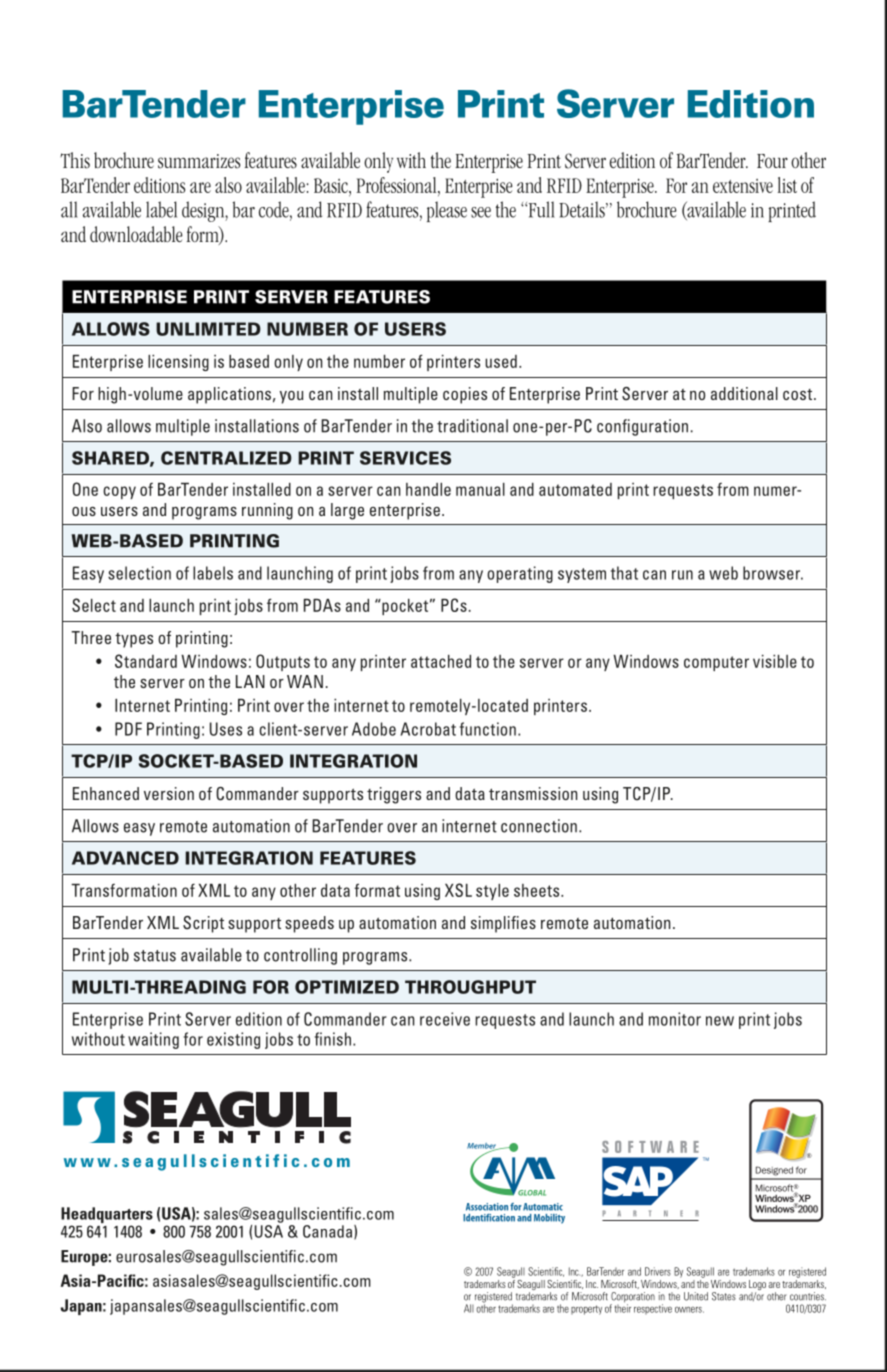 The width and height of the screenshot is (887, 1372). I want to click on licensing, so click(178, 363).
